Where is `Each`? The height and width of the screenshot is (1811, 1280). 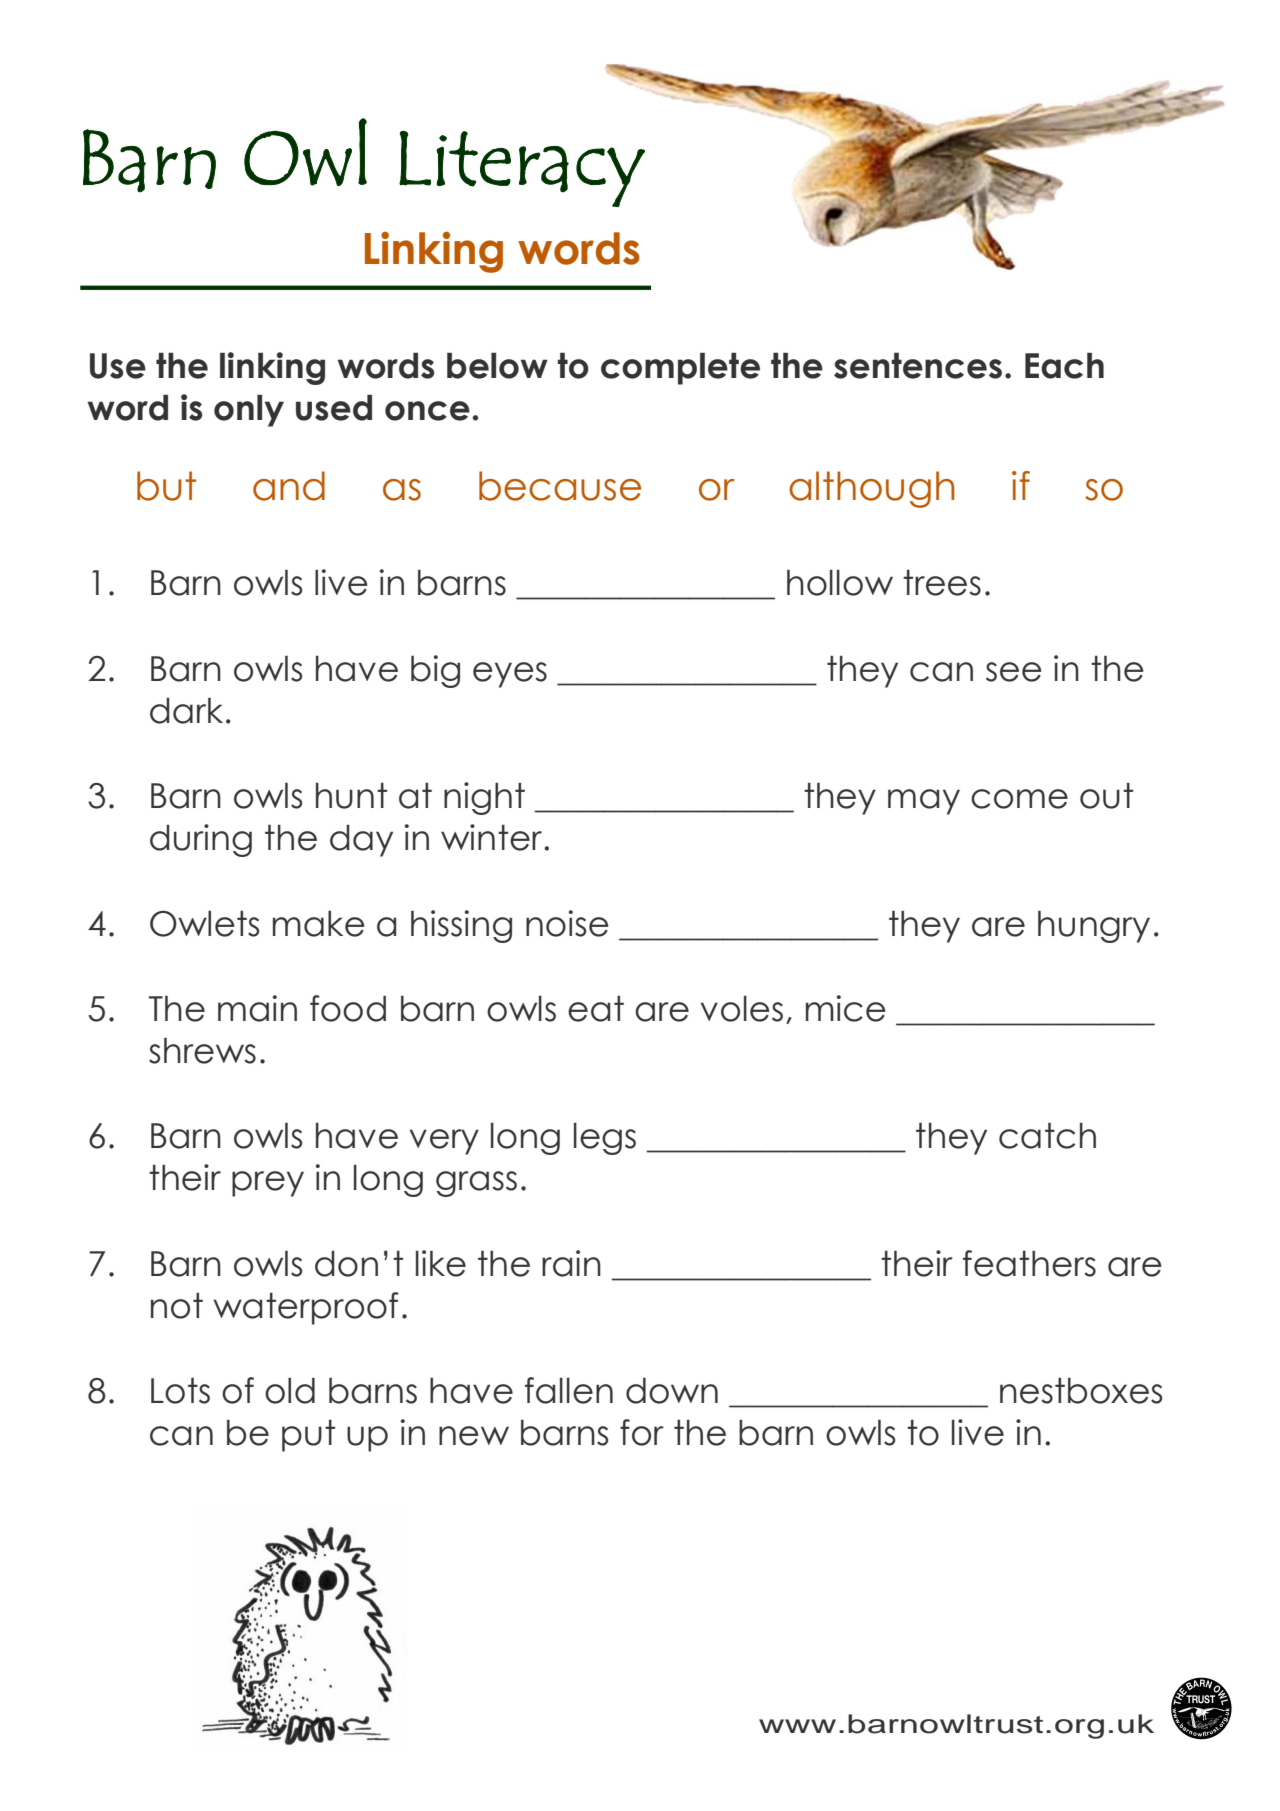
Each is located at coordinates (1064, 366).
